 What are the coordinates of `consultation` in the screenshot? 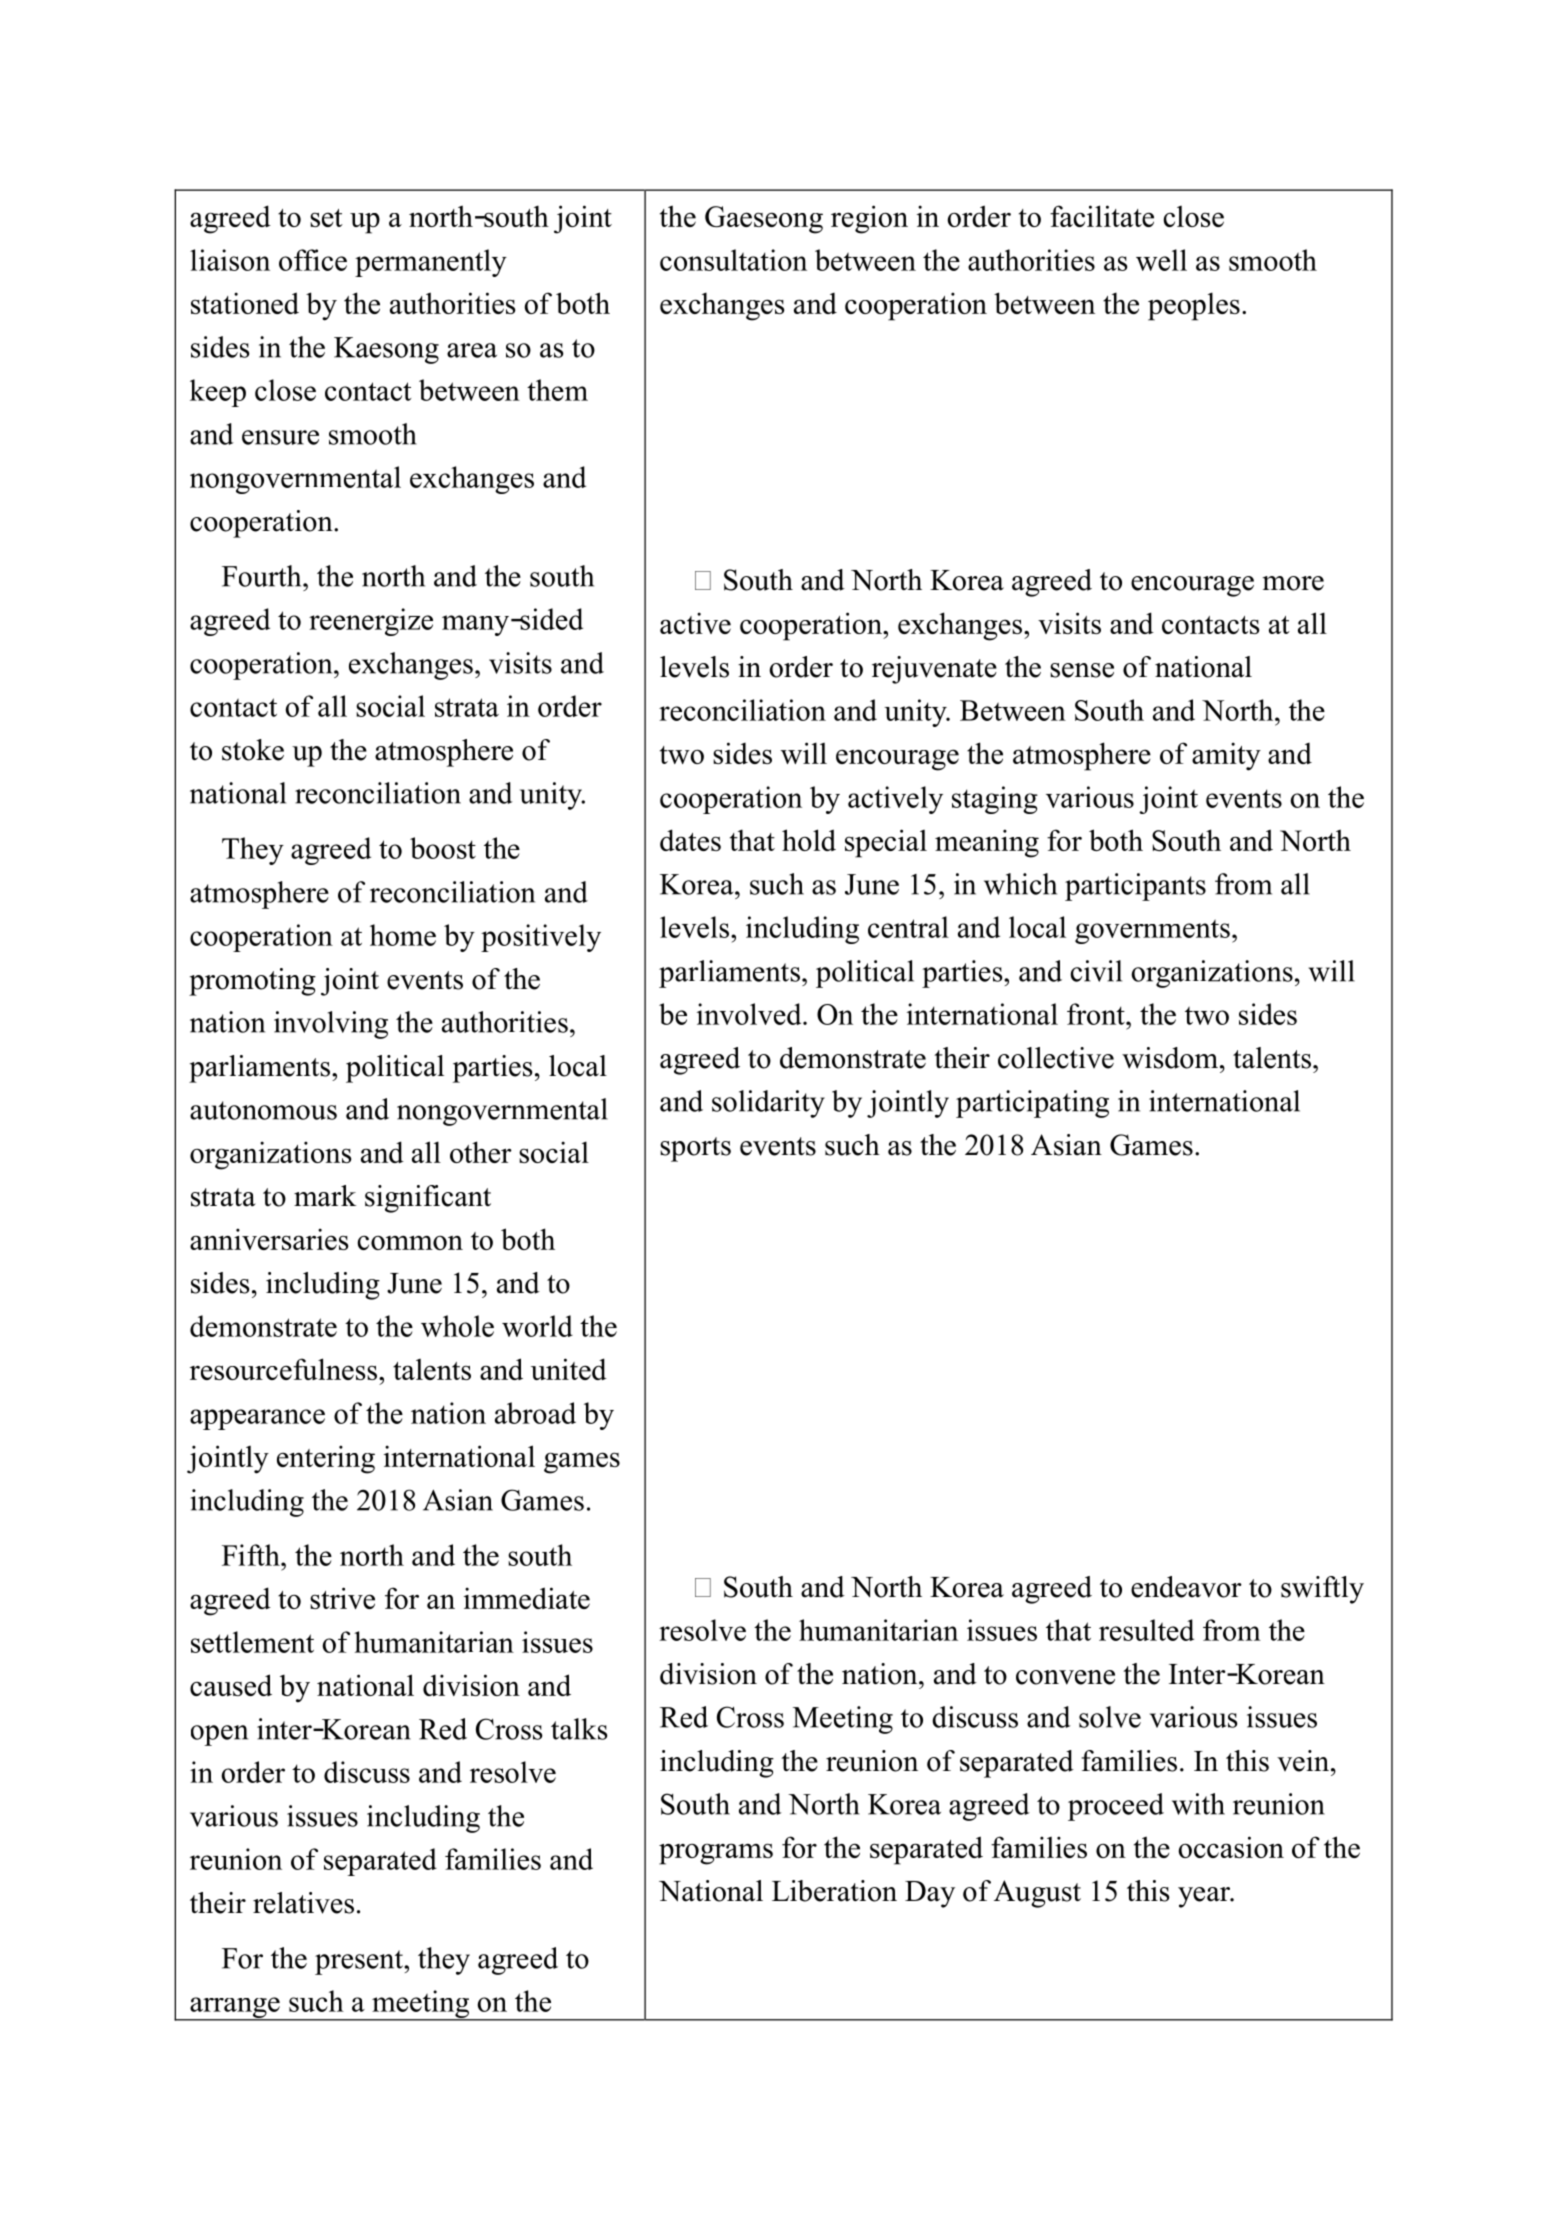 It's located at (733, 260).
